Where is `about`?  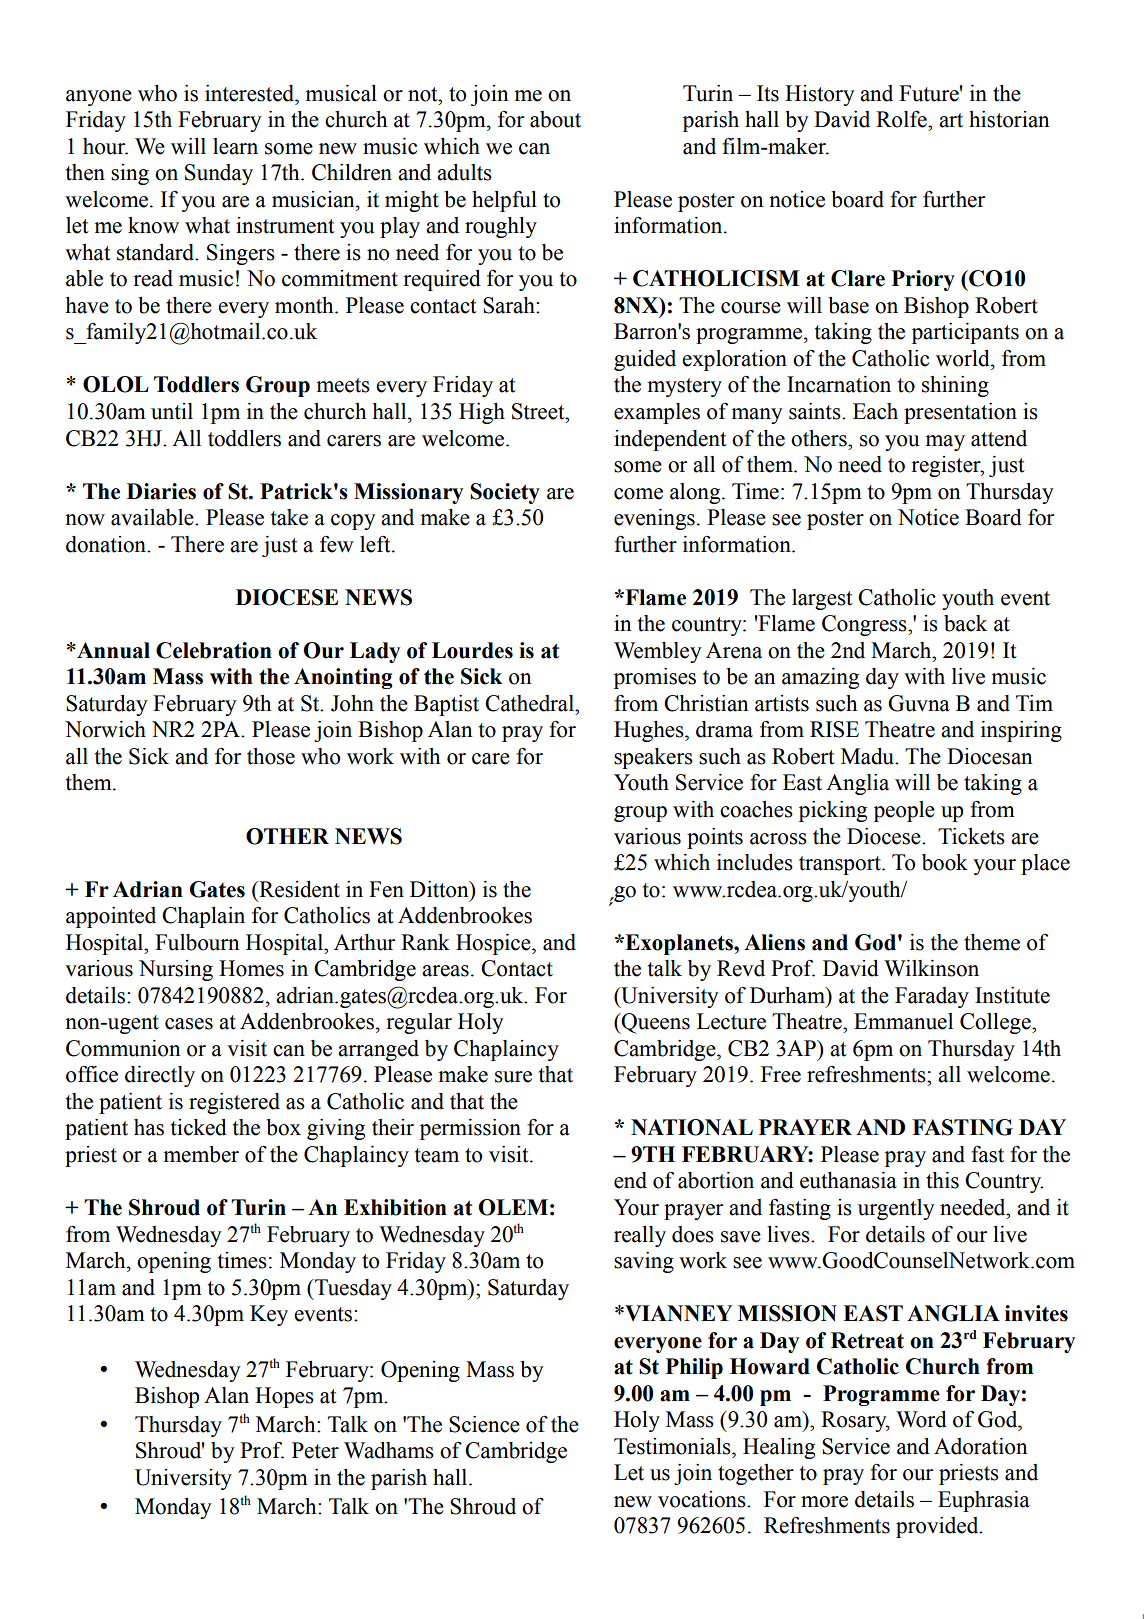
about is located at coordinates (555, 119).
